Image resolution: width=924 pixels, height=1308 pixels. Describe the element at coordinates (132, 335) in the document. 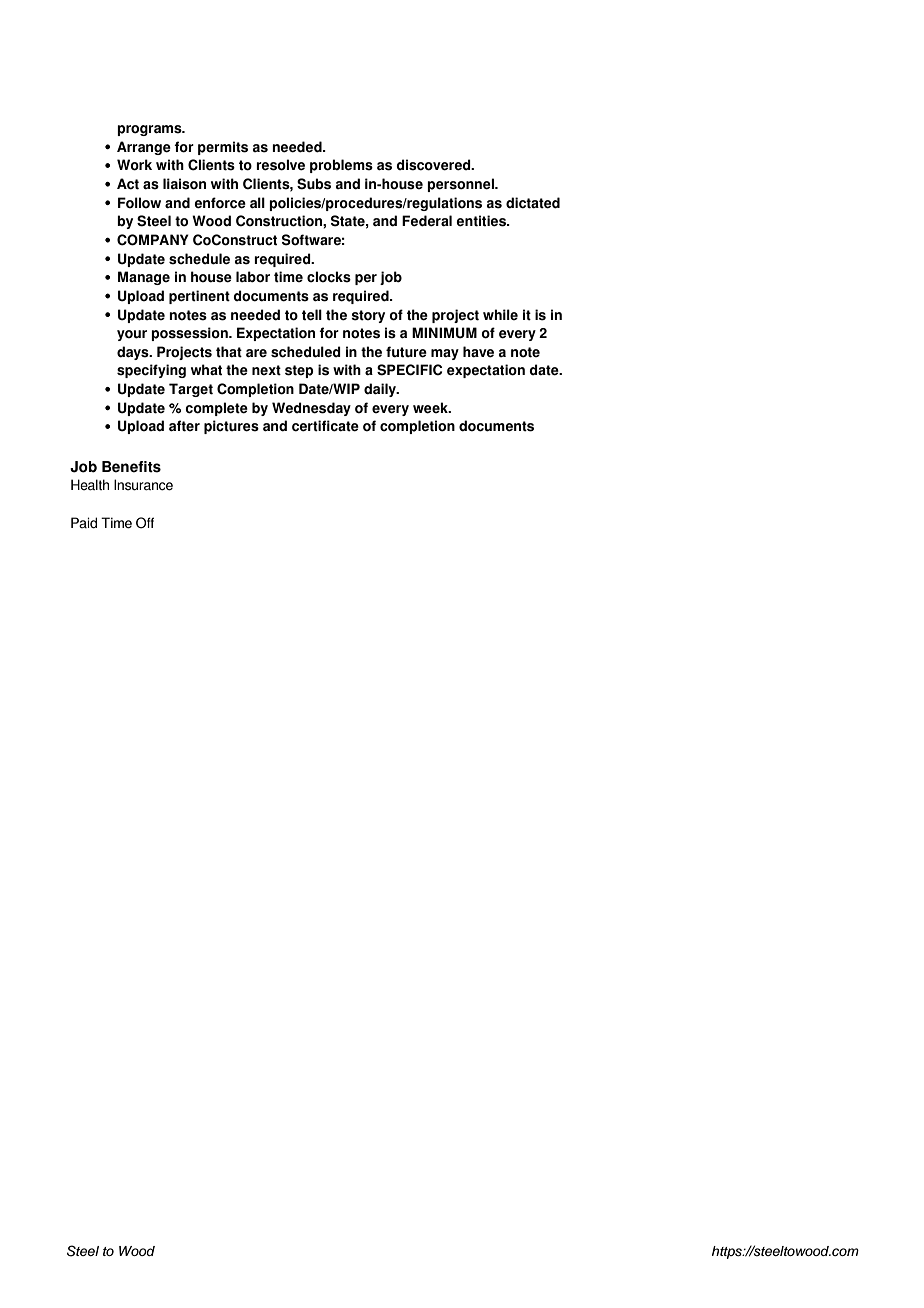

I see `your` at that location.
